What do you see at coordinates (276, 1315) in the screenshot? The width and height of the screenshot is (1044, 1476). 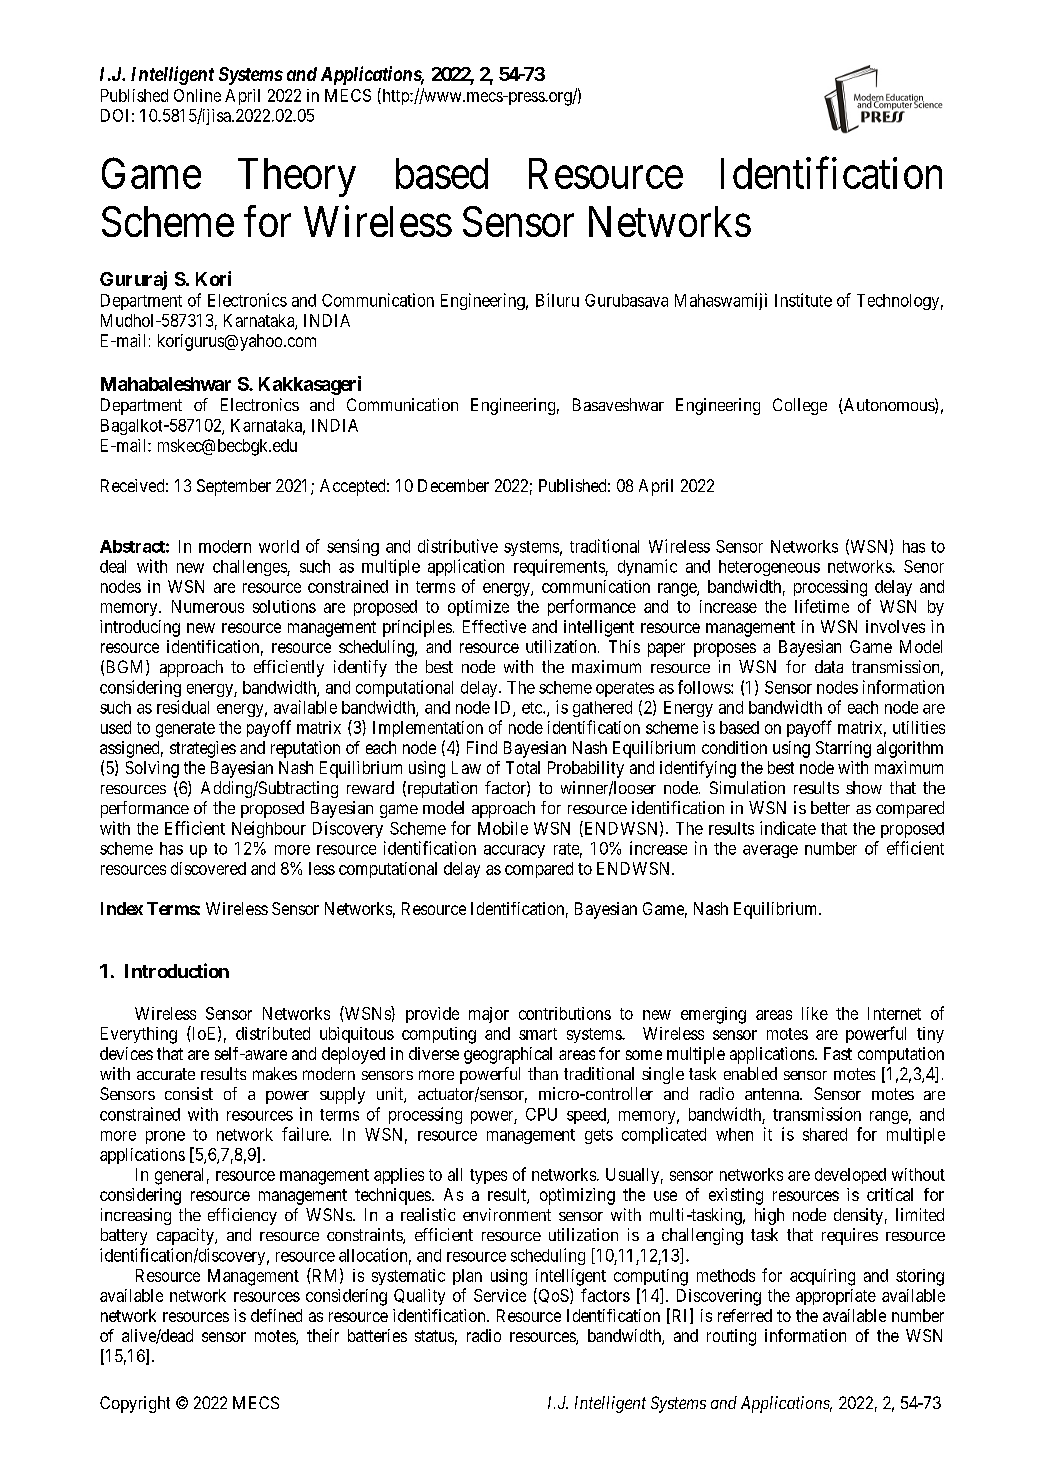 I see `defined` at bounding box center [276, 1315].
